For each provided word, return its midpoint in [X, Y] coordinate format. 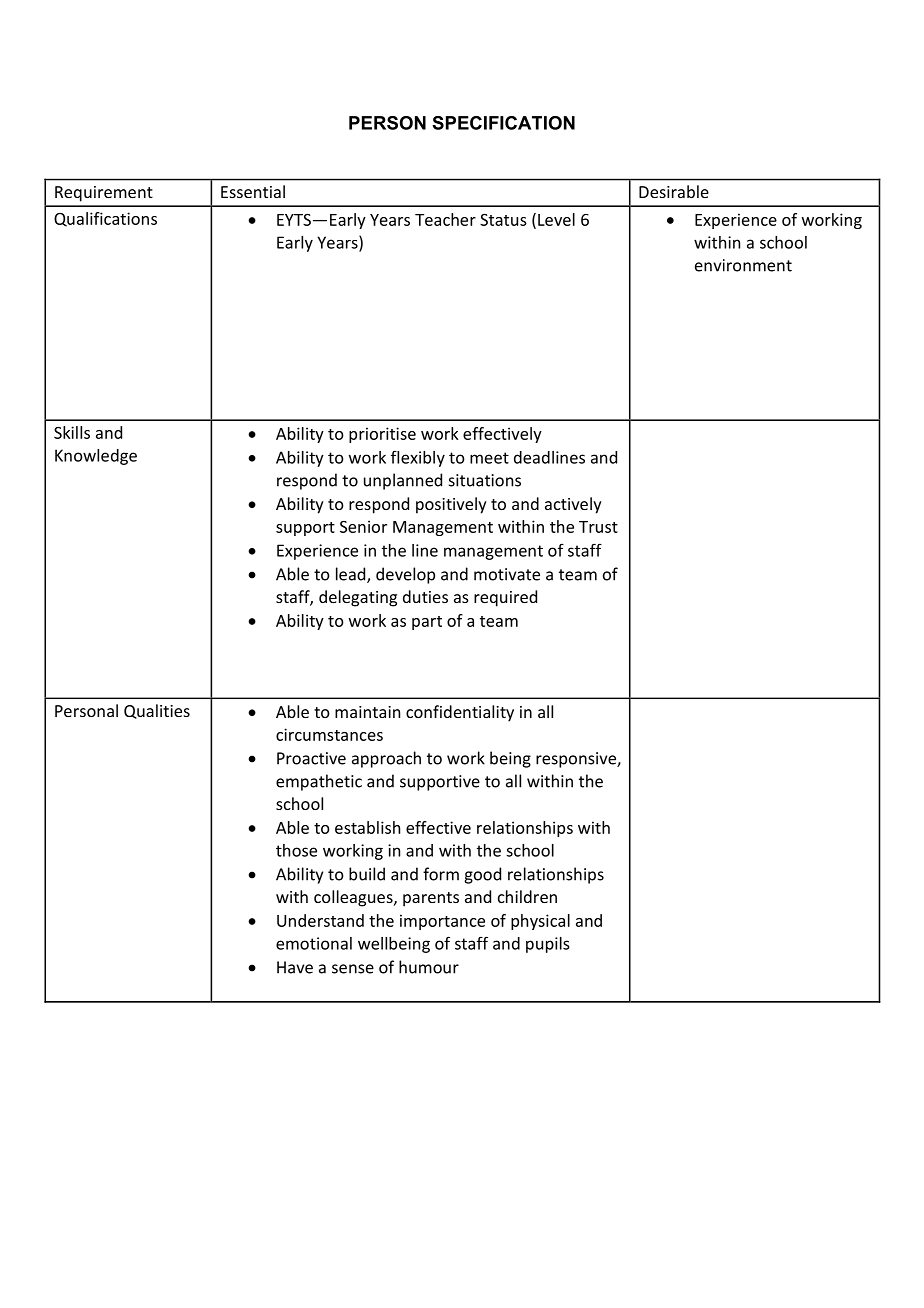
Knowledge [96, 457]
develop [405, 575]
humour [429, 967]
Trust [598, 527]
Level [556, 219]
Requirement [104, 194]
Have [295, 967]
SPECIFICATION [503, 123]
